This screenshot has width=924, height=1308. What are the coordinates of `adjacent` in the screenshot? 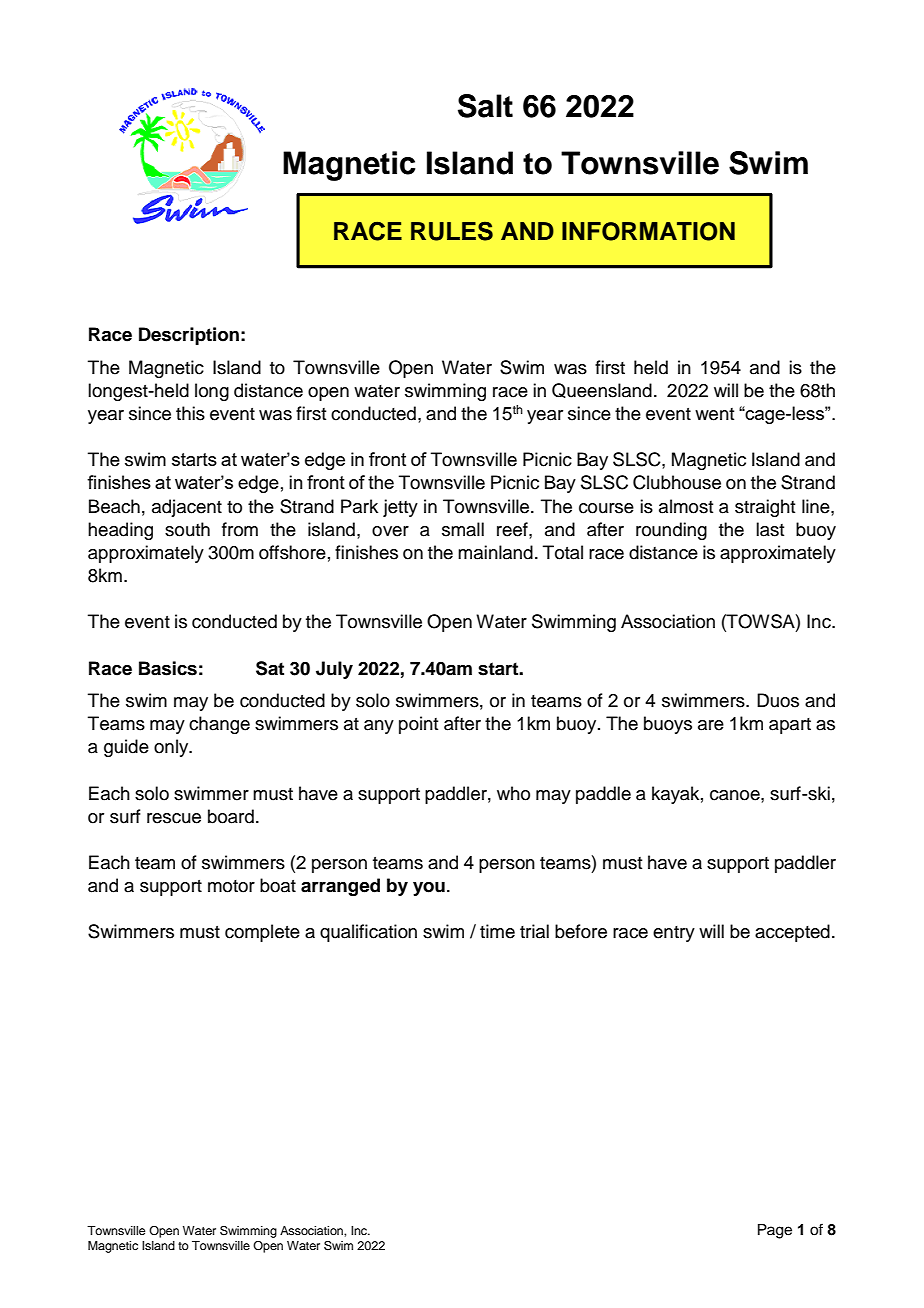 It's located at (187, 508).
